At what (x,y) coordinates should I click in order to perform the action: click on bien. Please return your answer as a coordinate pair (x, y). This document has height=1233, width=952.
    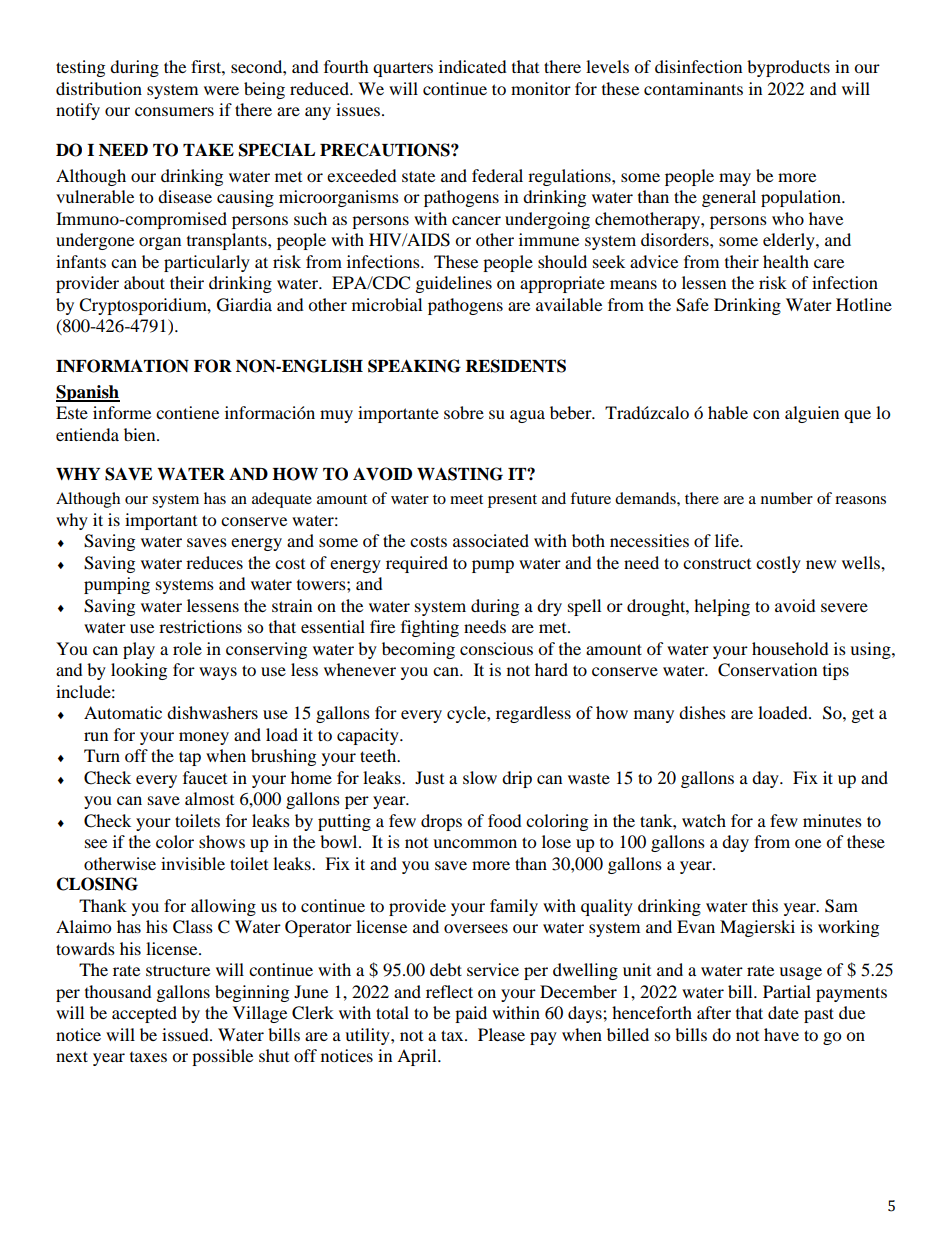
    Looking at the image, I should click on (141, 434).
